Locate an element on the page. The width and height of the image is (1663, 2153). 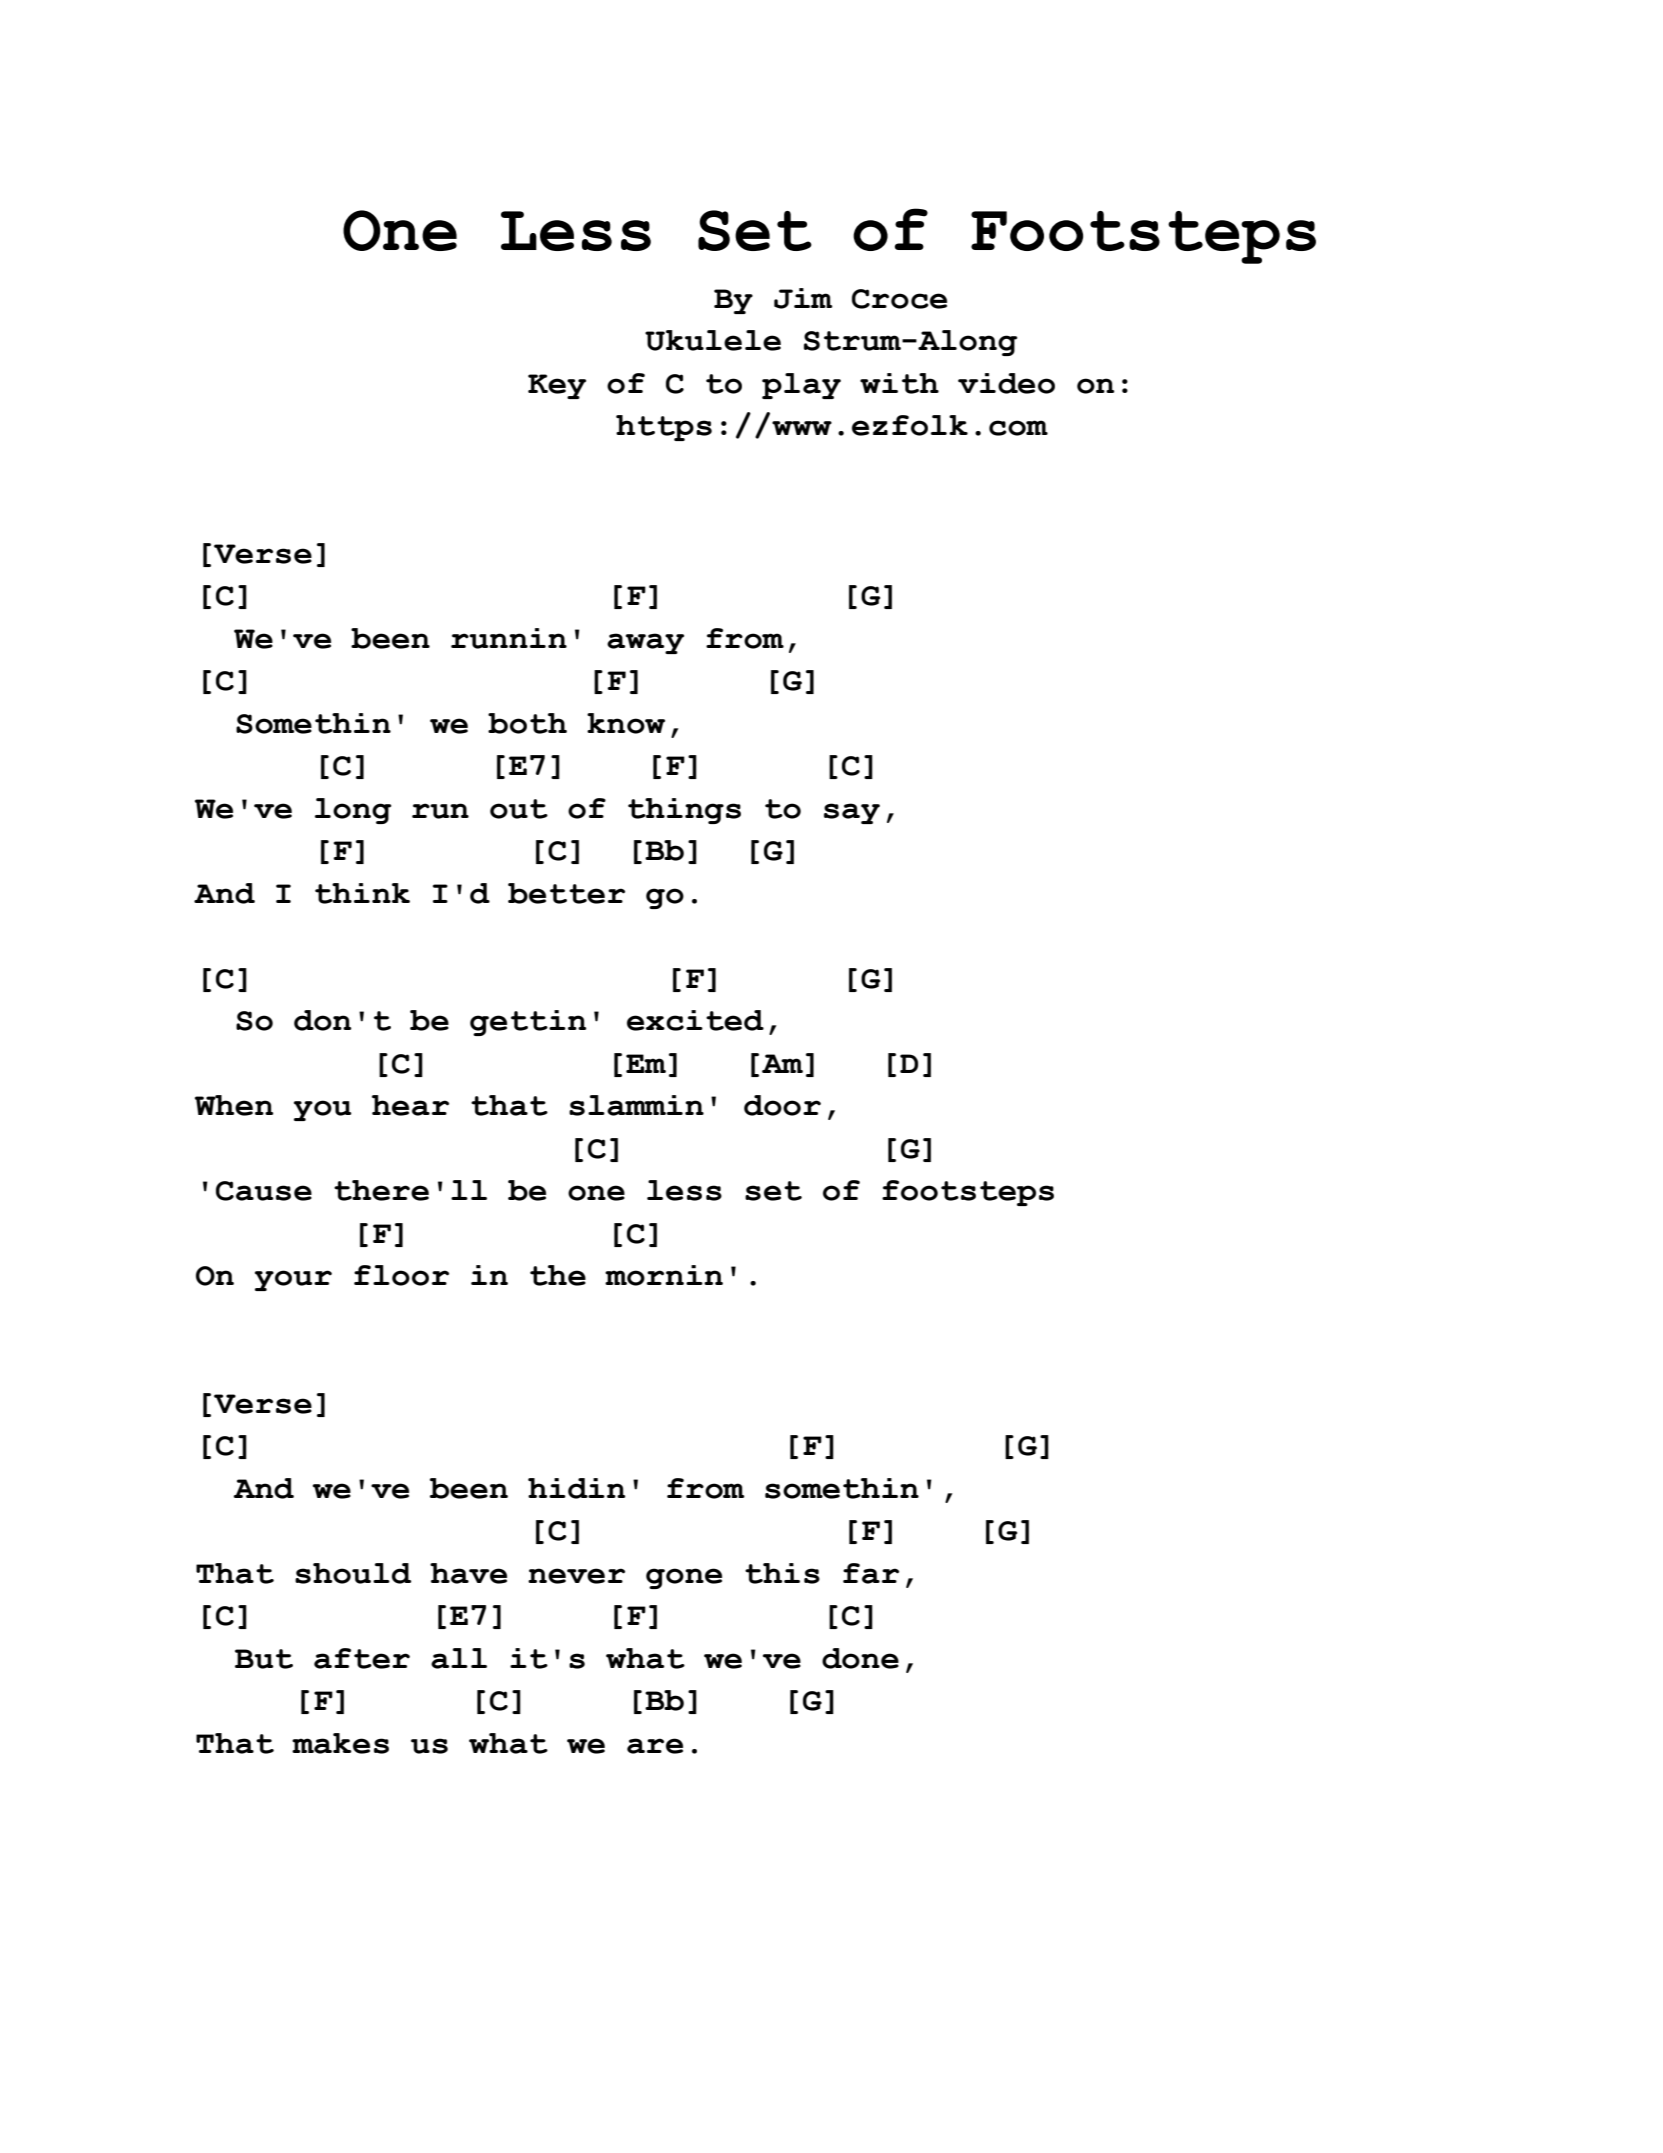
Ukulele is located at coordinates (713, 340).
